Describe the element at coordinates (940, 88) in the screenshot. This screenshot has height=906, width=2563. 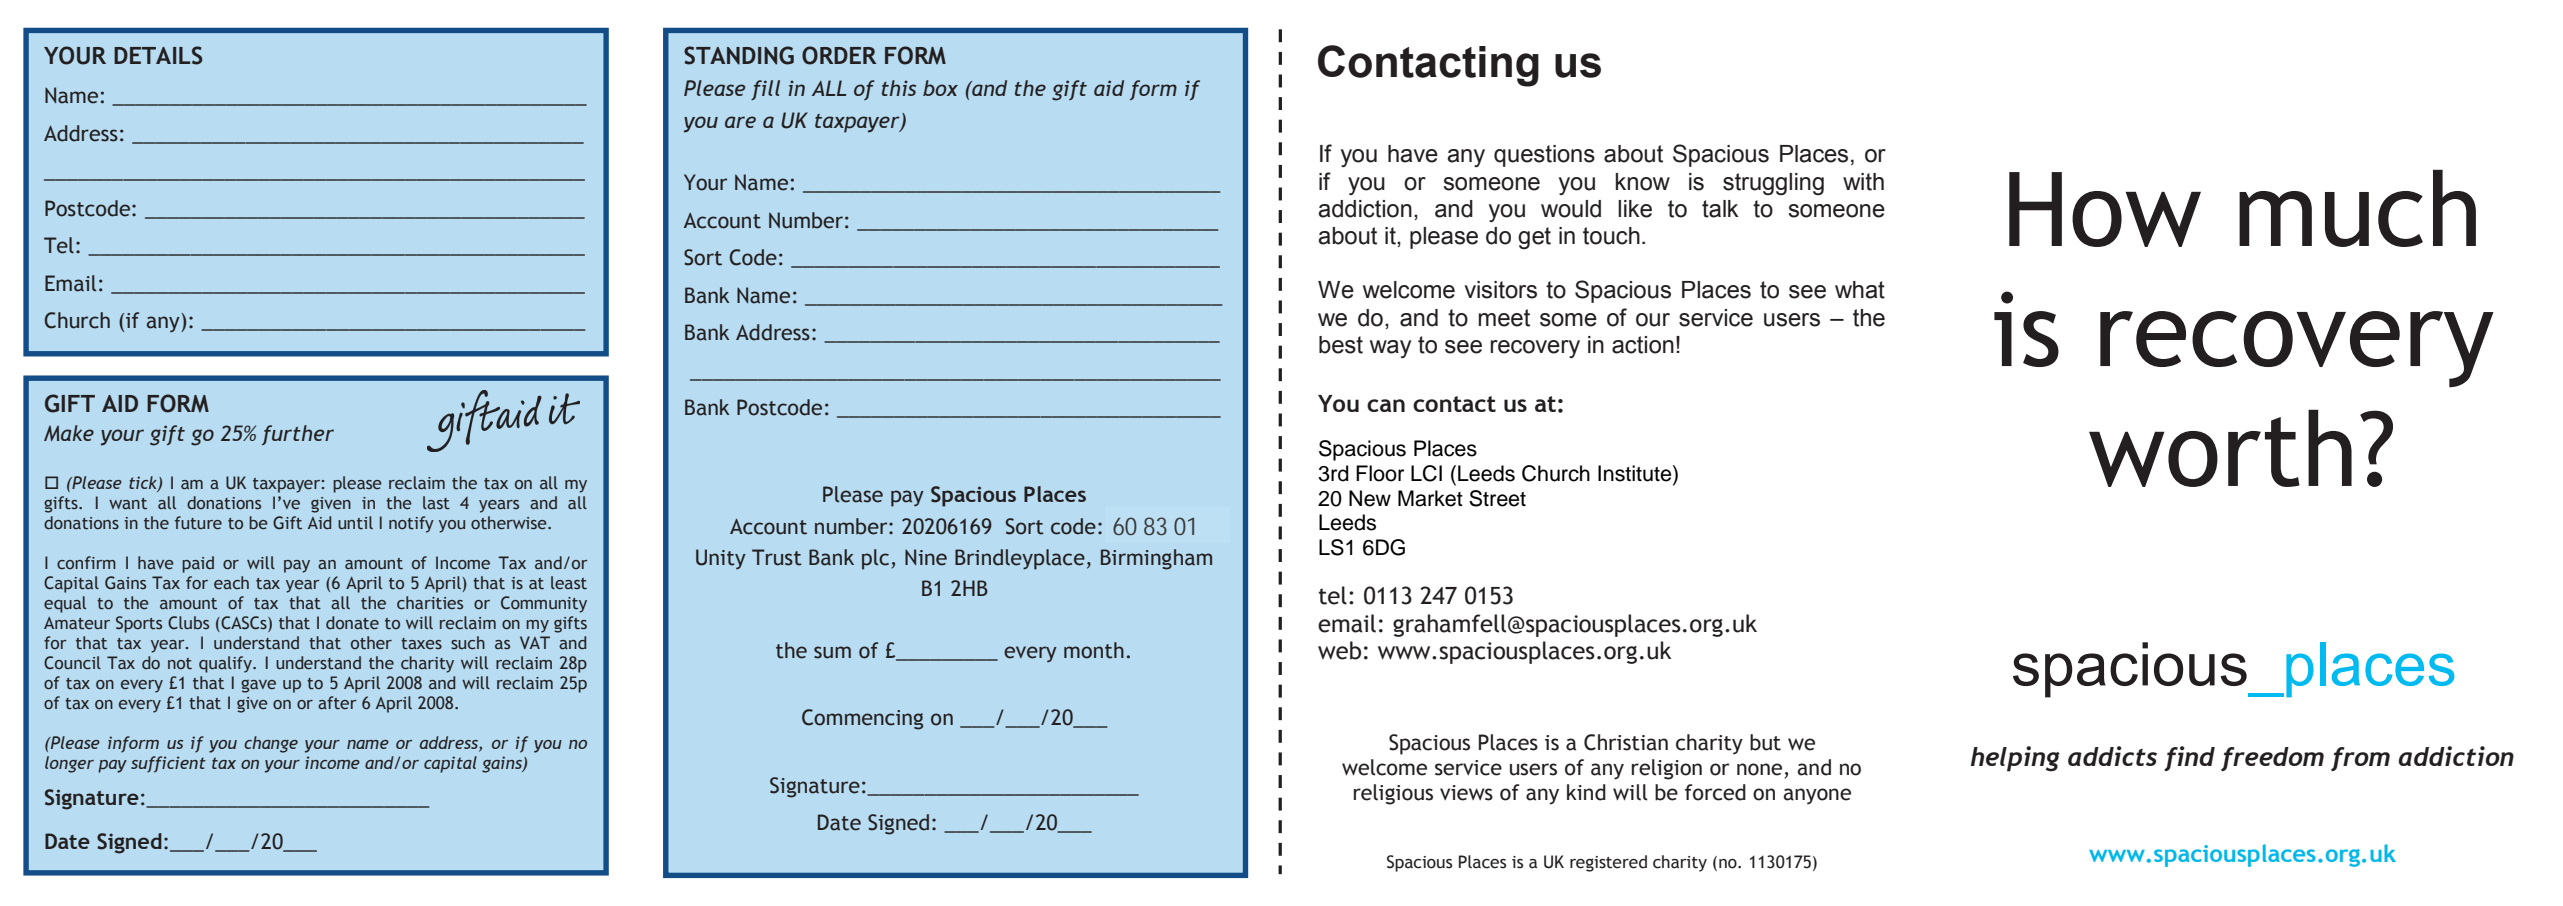
I see `box` at that location.
